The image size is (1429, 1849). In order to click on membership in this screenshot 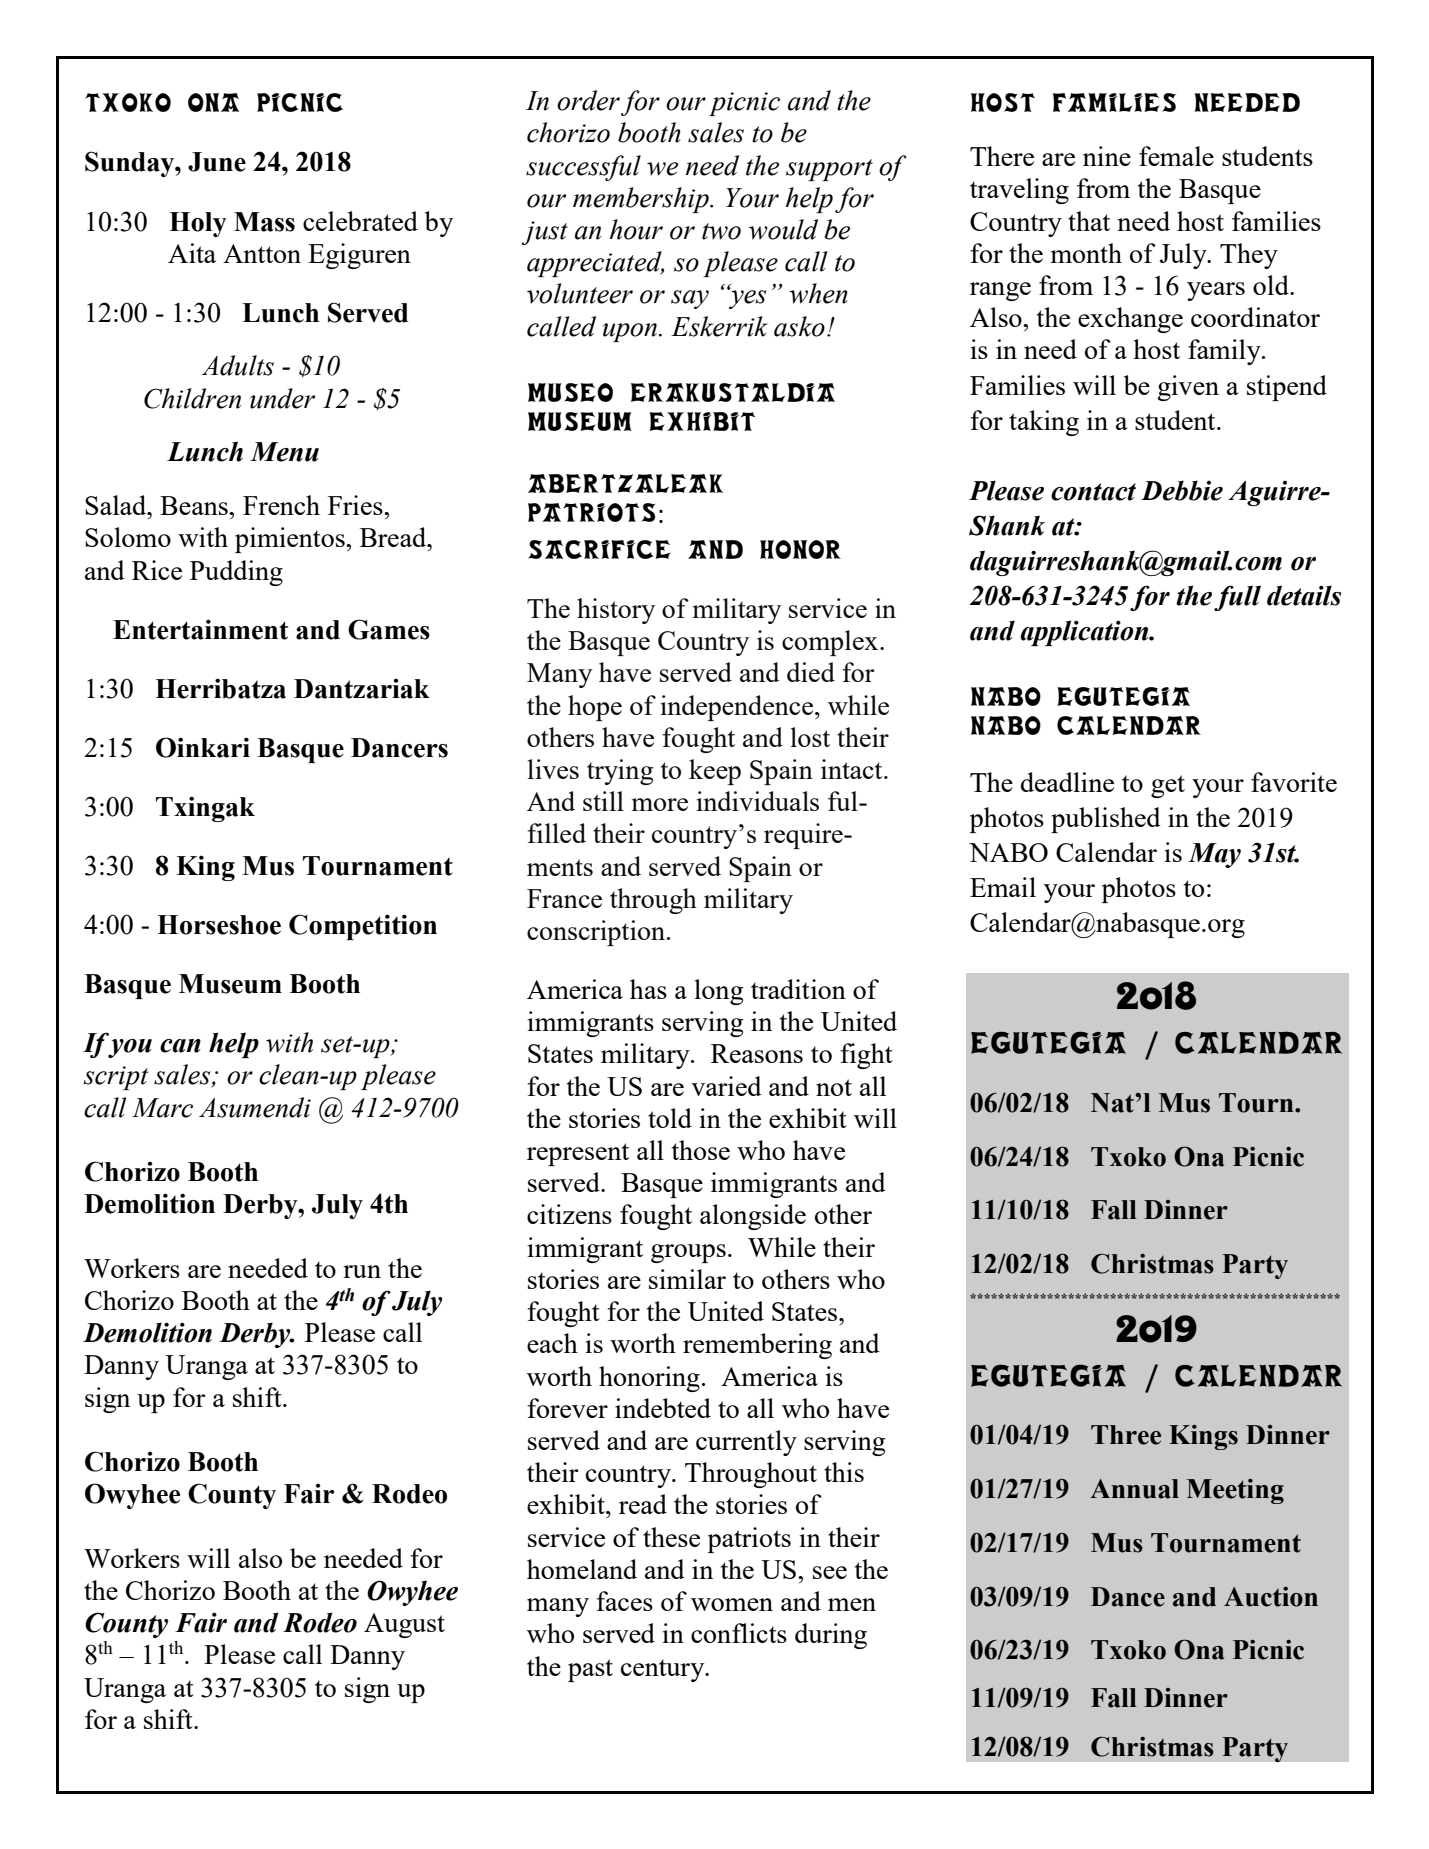, I will do `click(642, 200)`.
